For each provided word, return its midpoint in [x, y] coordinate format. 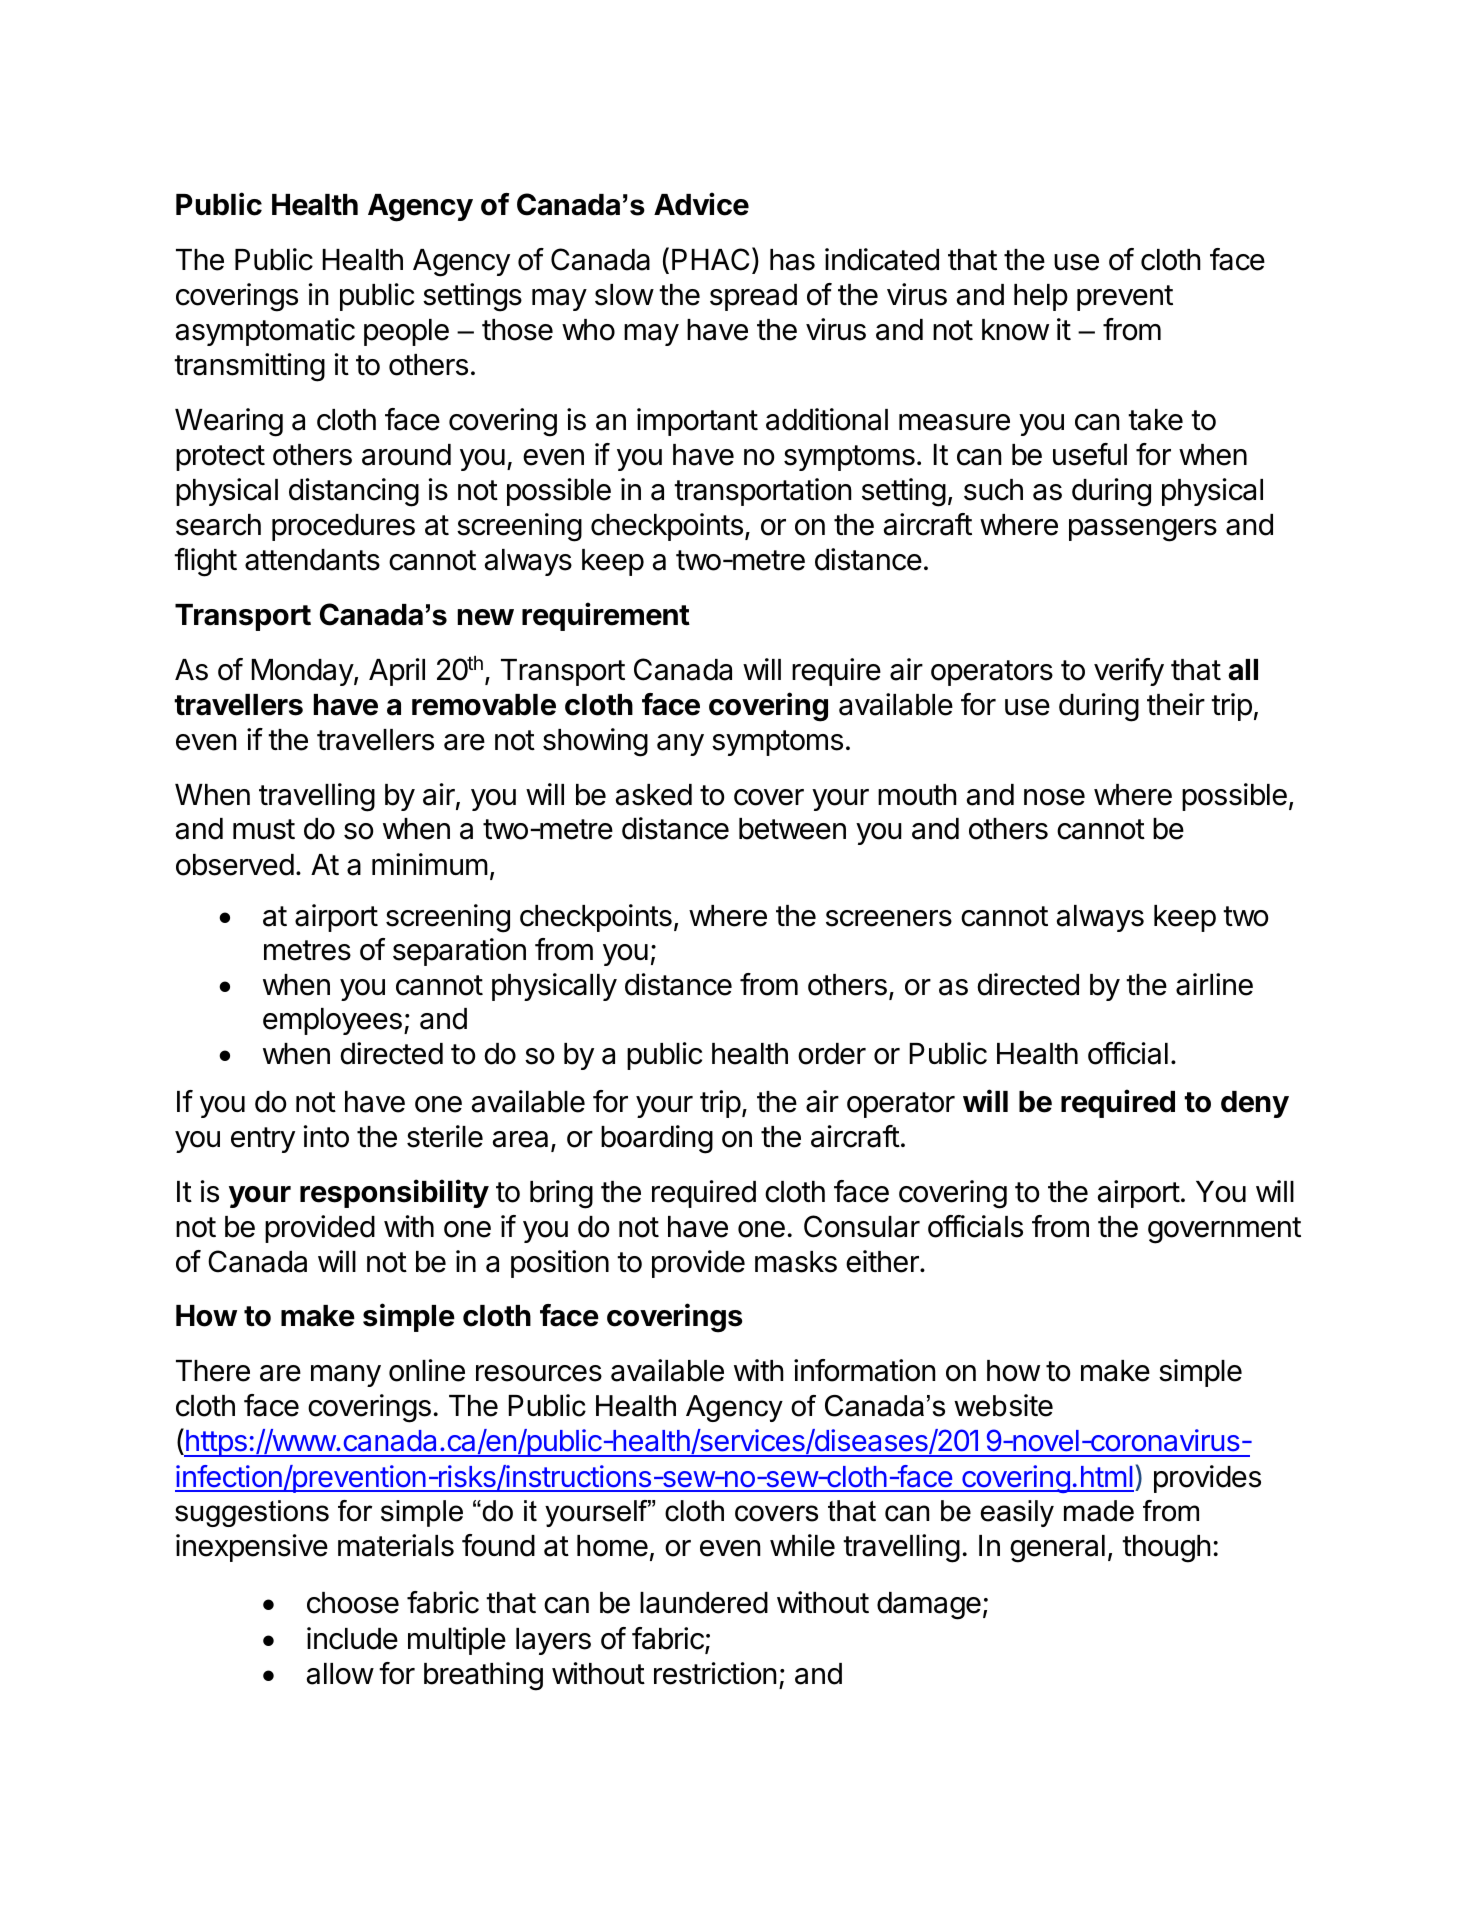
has [792, 260]
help [1041, 297]
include [352, 1638]
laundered [704, 1603]
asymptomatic [265, 332]
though [1166, 1549]
